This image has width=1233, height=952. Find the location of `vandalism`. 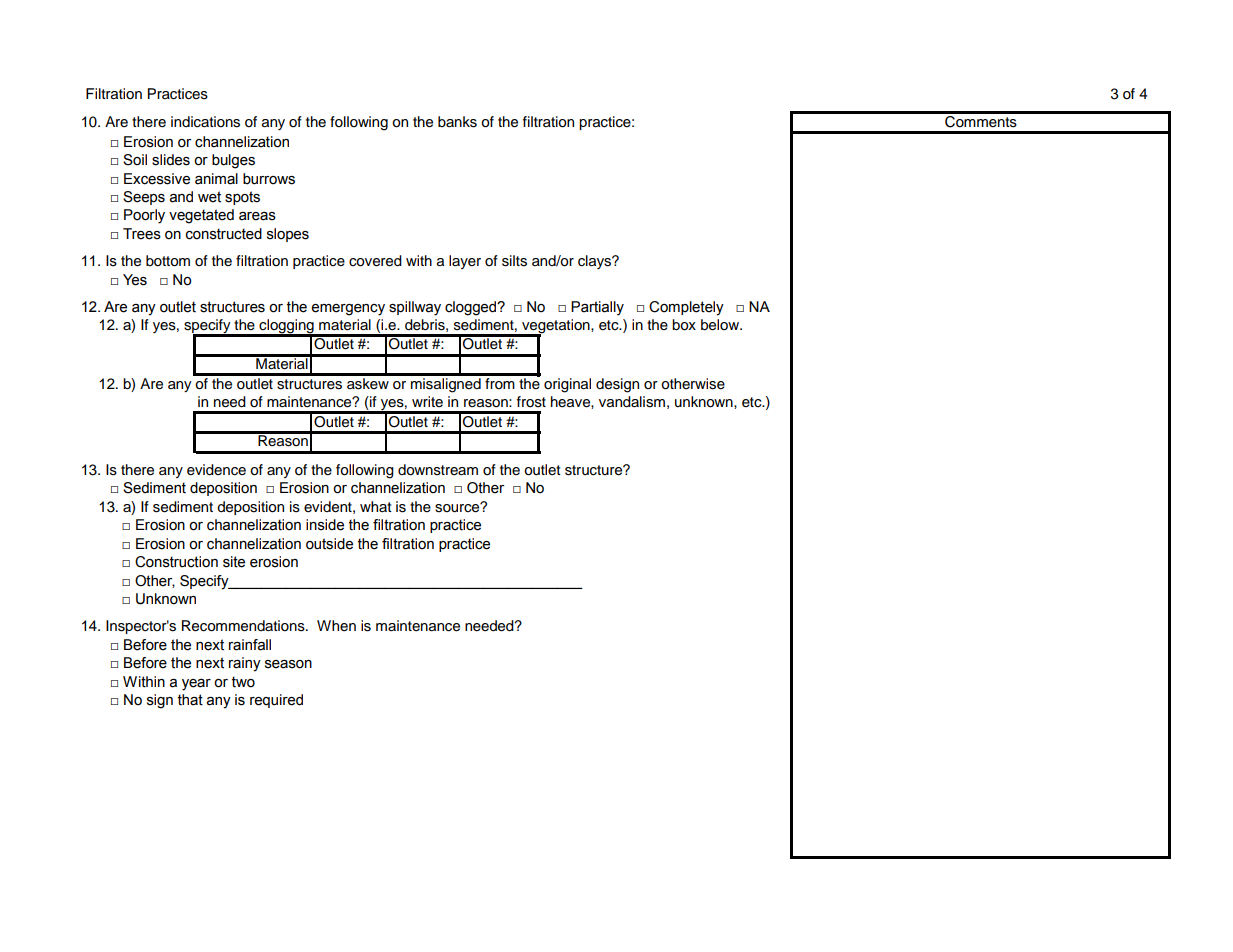

vandalism is located at coordinates (632, 402).
